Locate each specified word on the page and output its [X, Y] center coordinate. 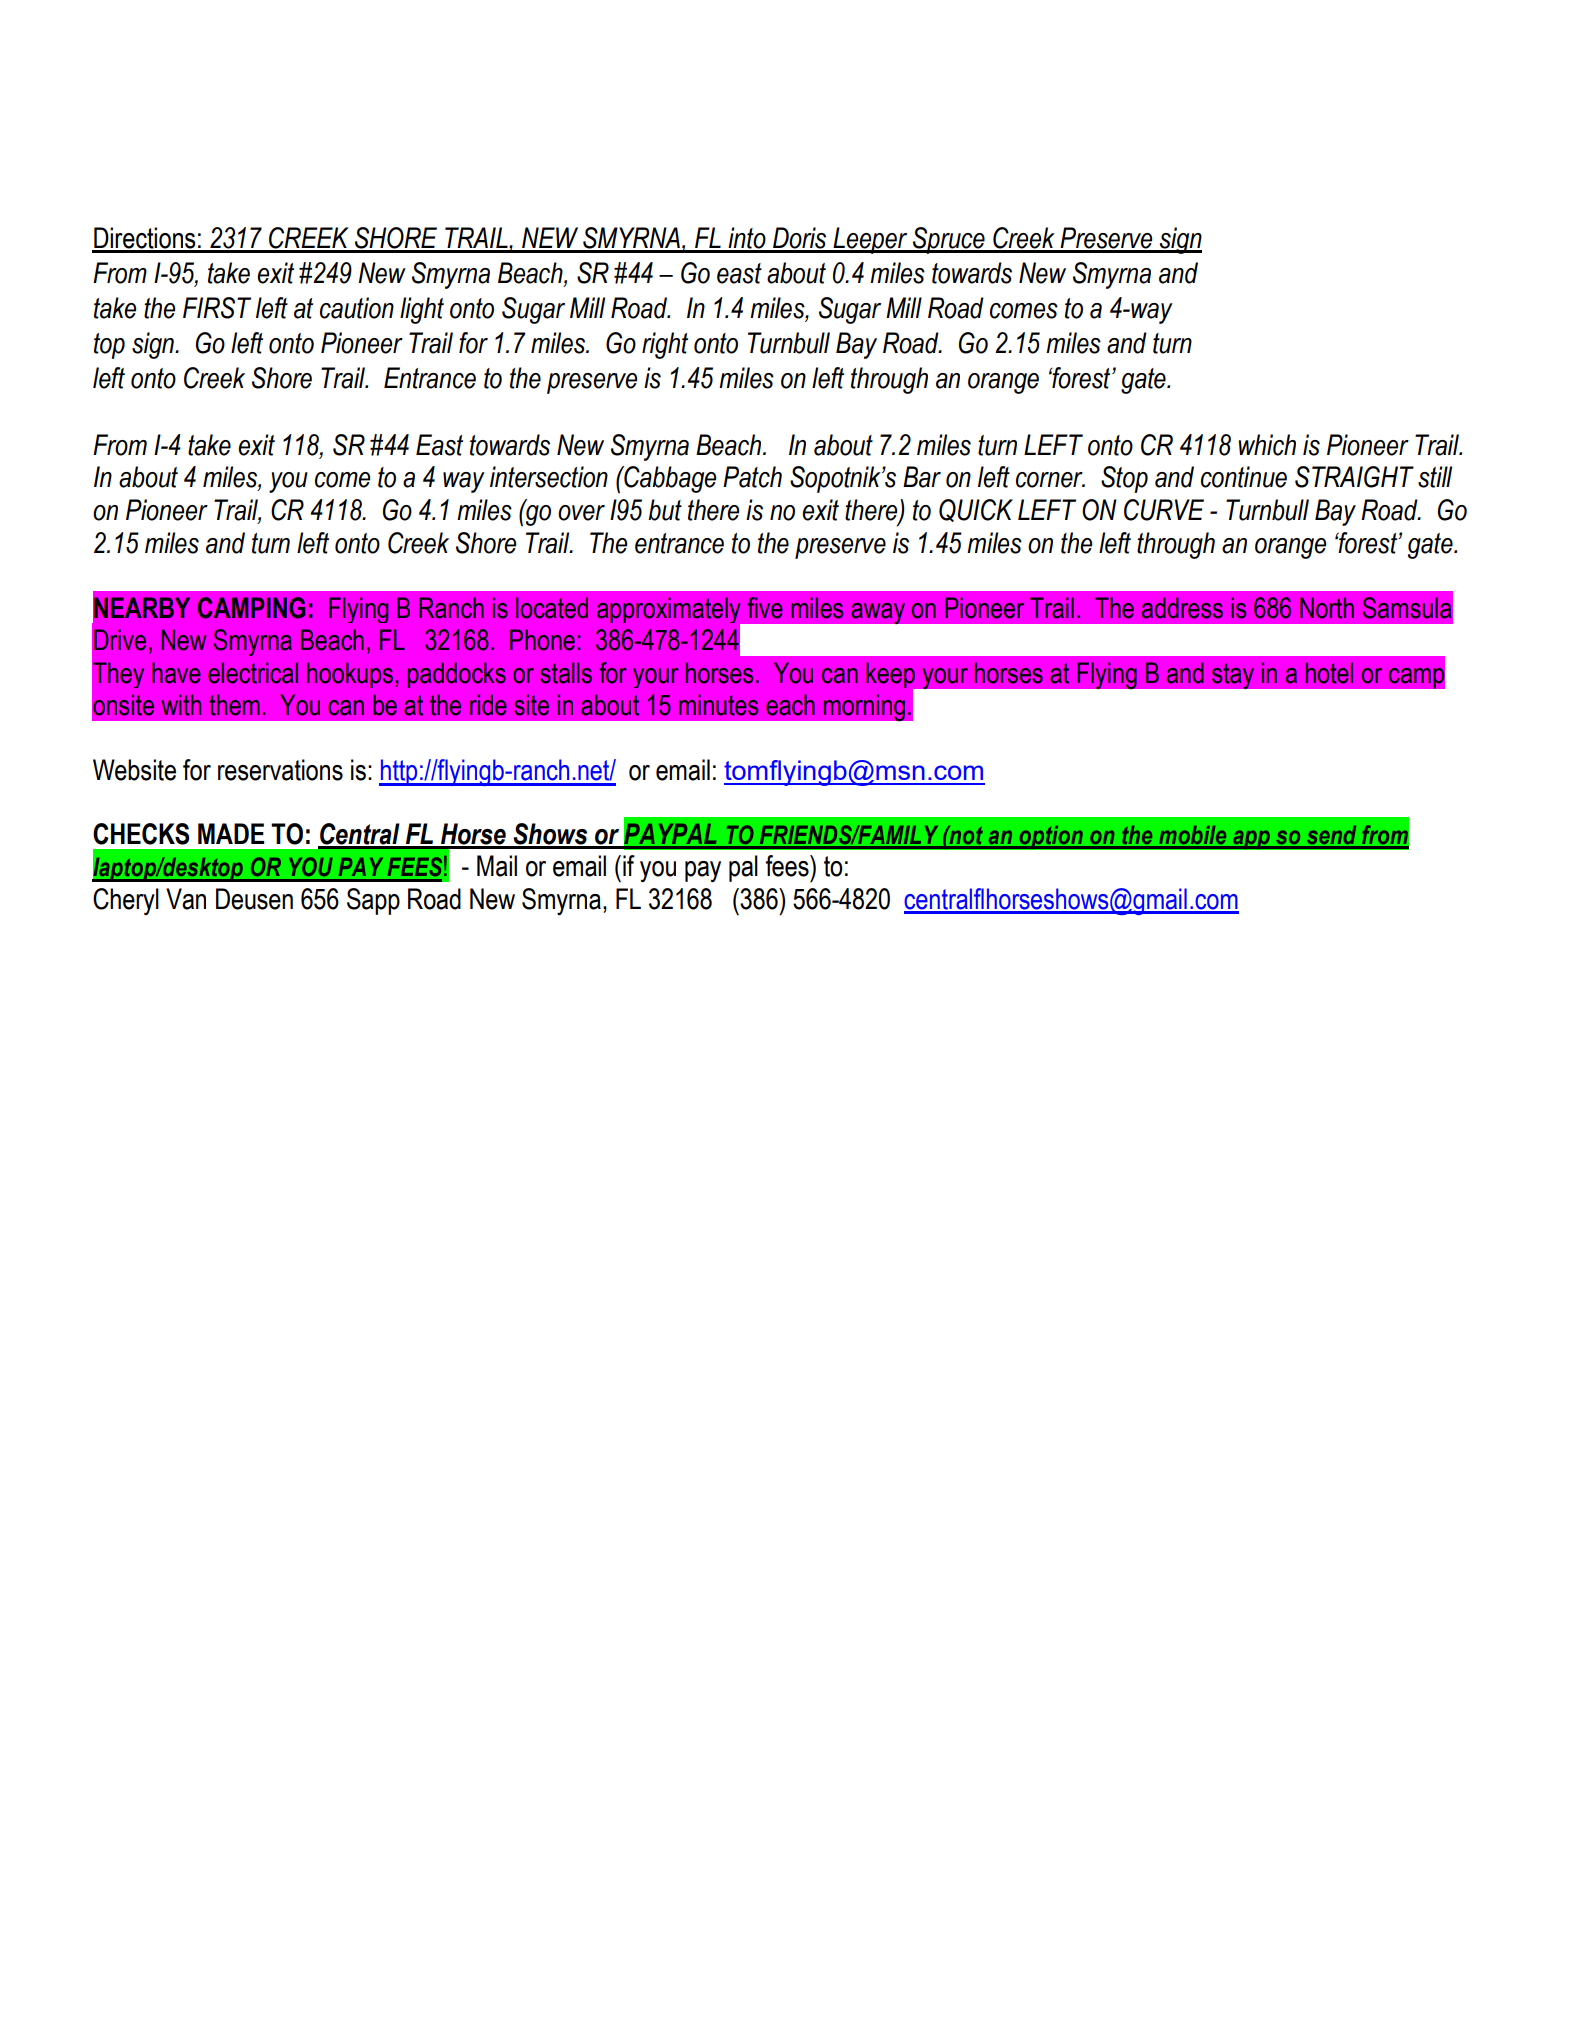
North [1327, 608]
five [765, 608]
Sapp [373, 901]
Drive [120, 640]
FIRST [217, 308]
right [665, 345]
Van [186, 899]
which [1267, 445]
